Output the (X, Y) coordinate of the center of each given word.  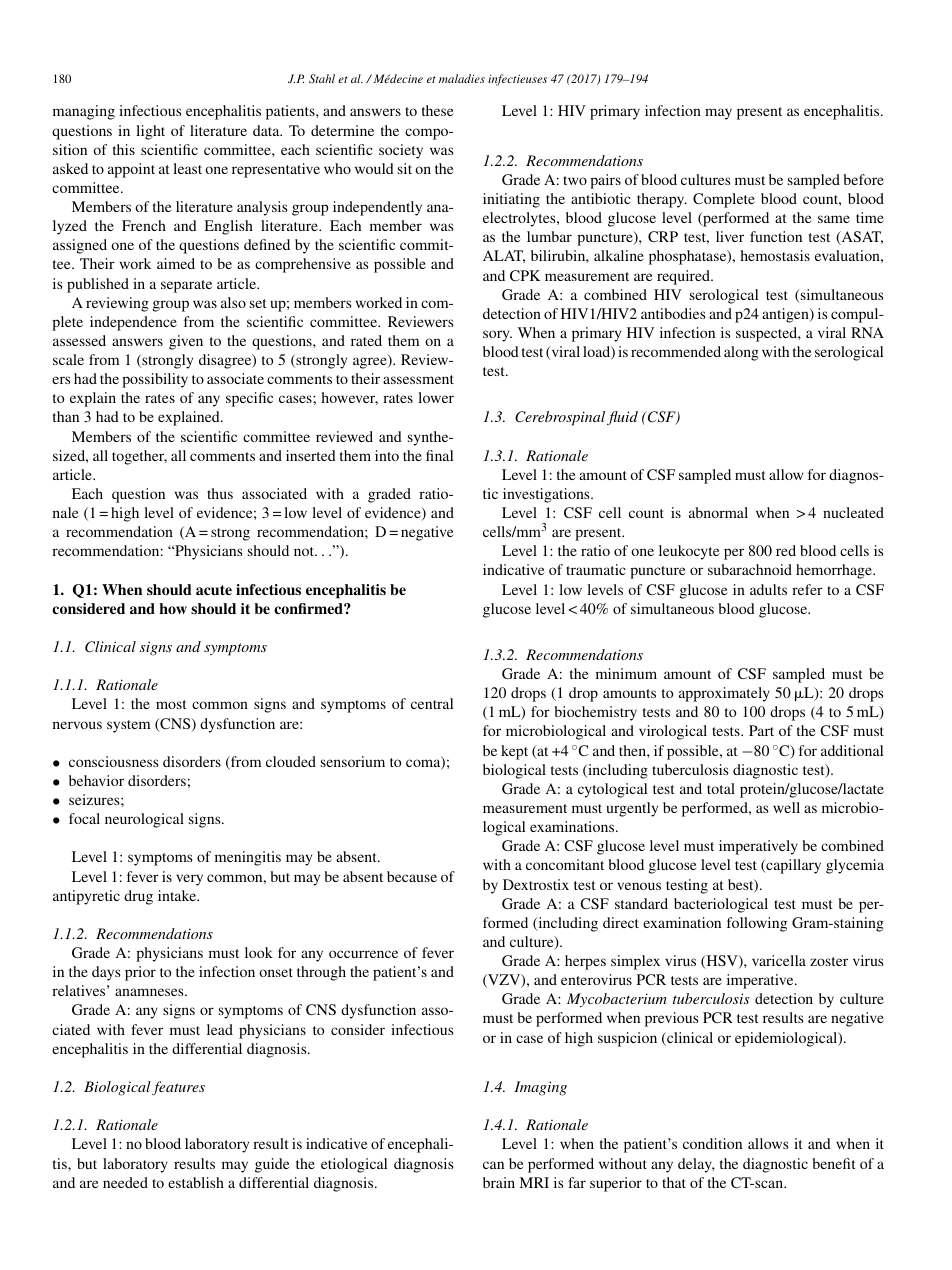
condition (712, 1143)
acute (214, 590)
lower (436, 397)
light (150, 132)
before (863, 179)
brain (499, 1182)
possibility (155, 380)
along (741, 353)
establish (196, 1182)
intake (178, 895)
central (432, 703)
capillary (792, 866)
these (438, 110)
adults (768, 589)
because (412, 876)
